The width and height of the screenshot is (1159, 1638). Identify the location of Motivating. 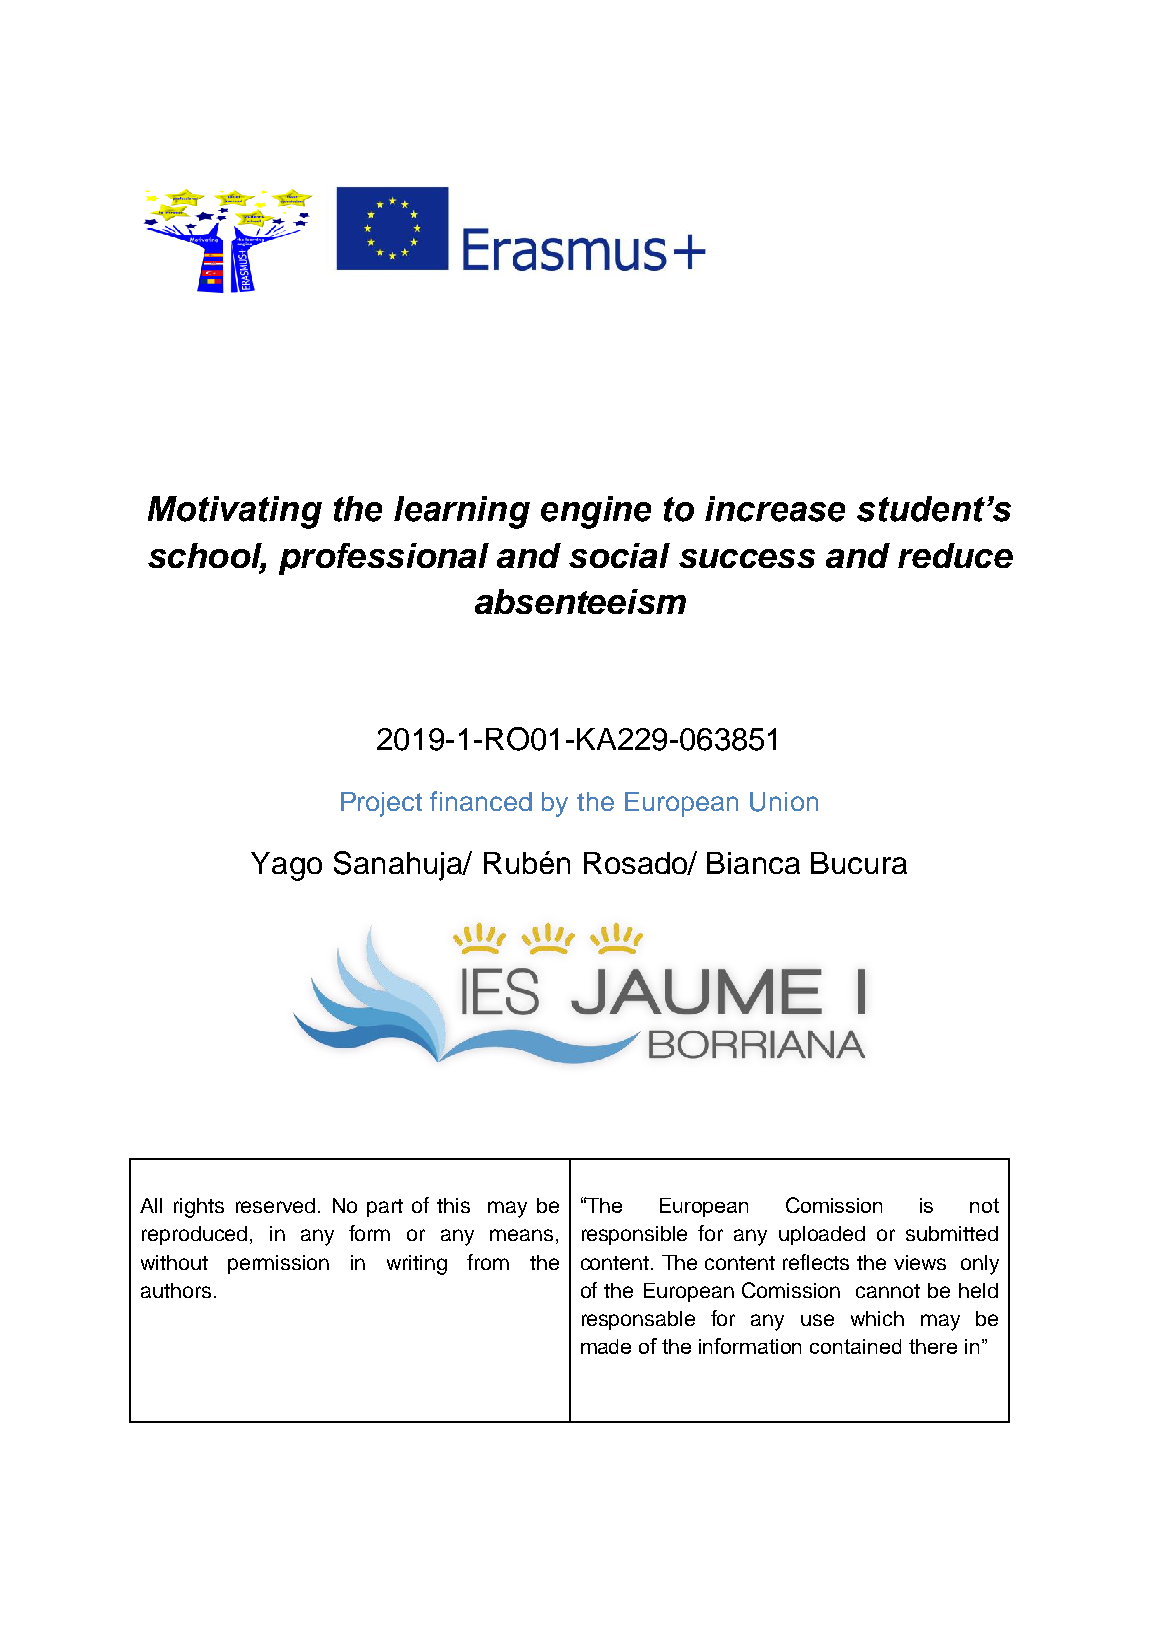
(235, 512).
